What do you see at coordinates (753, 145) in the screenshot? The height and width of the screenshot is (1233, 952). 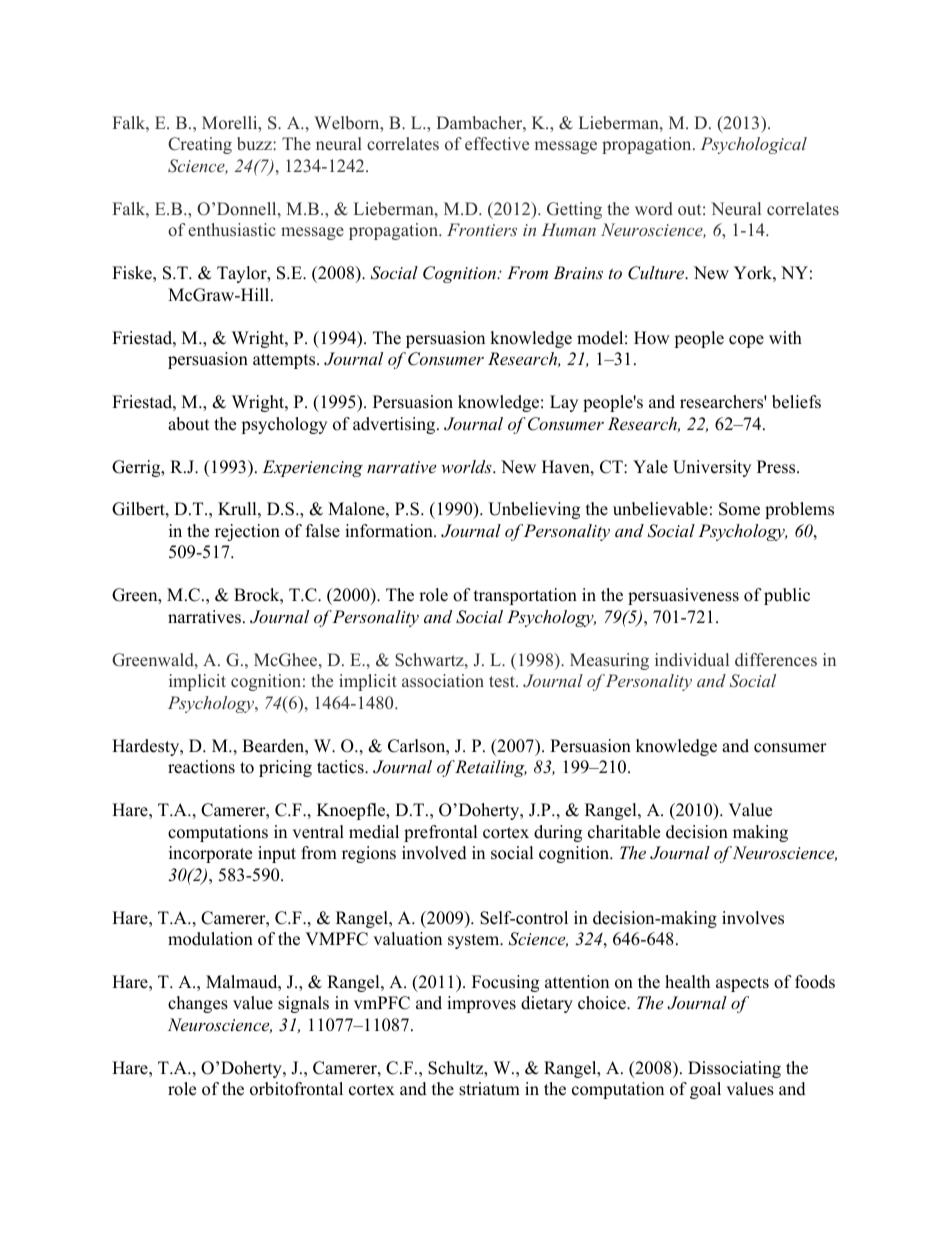 I see `Psychological` at bounding box center [753, 145].
